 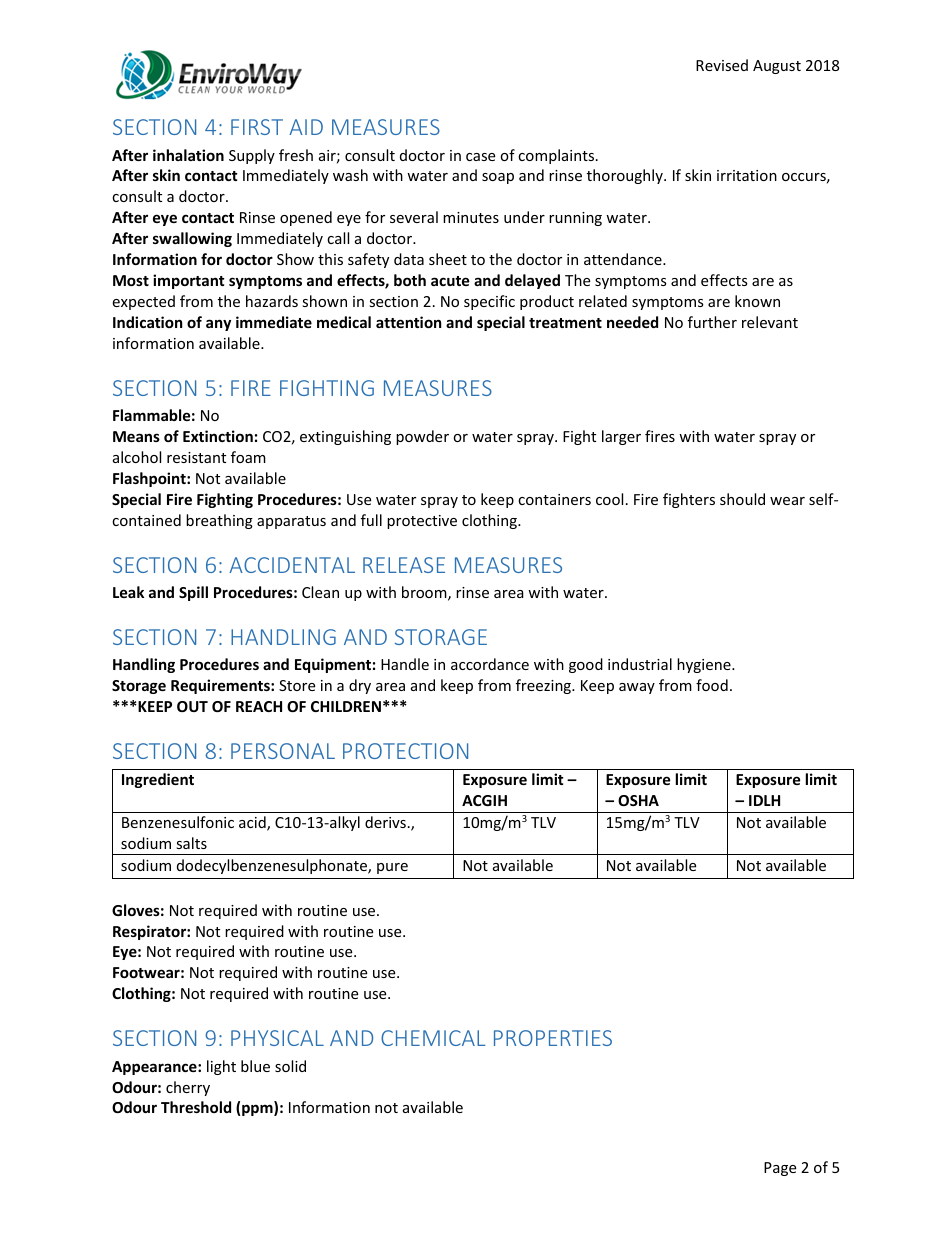 I want to click on FIRST, so click(x=257, y=127).
